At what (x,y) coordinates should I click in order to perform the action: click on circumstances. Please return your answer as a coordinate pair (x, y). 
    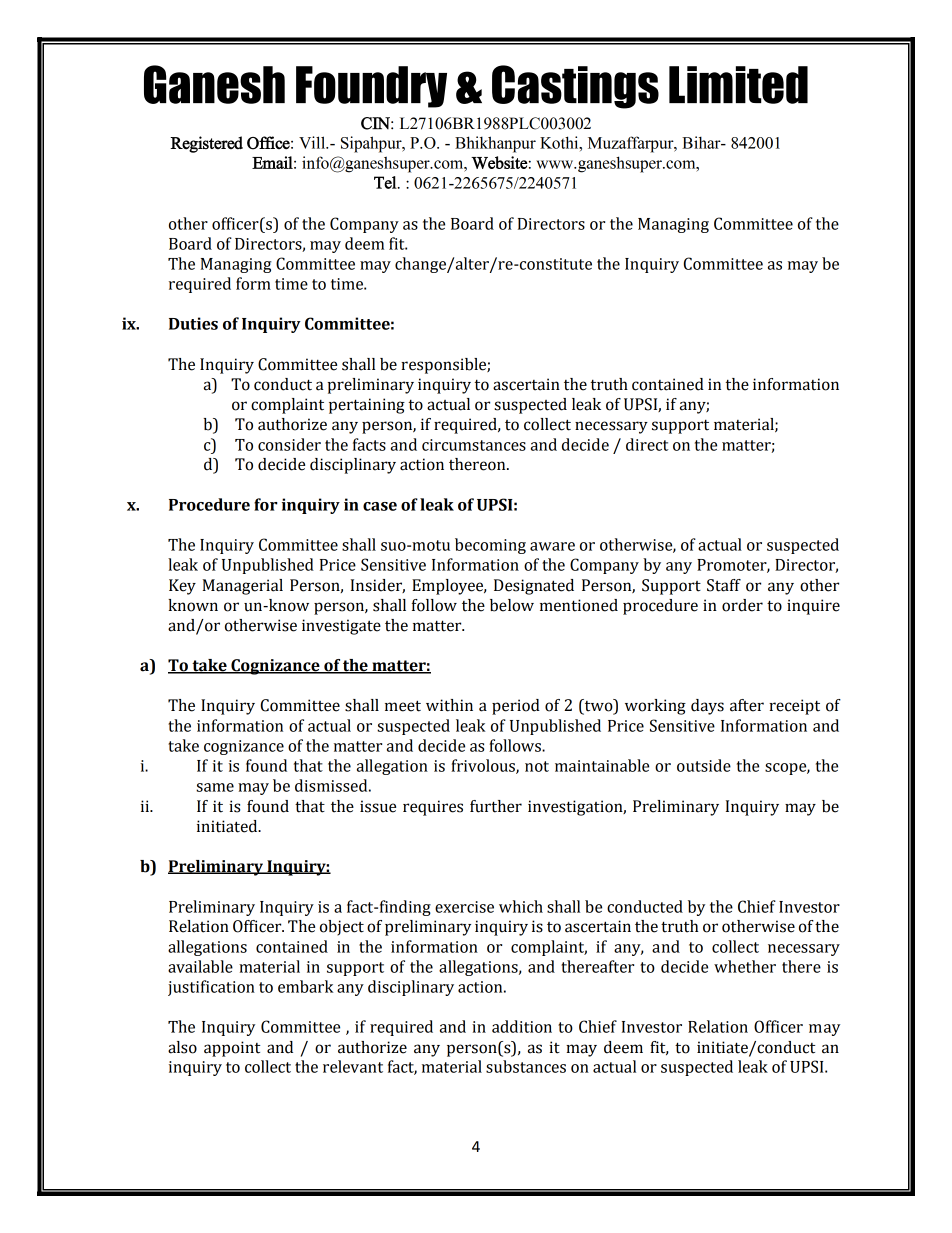
    Looking at the image, I should click on (474, 445).
